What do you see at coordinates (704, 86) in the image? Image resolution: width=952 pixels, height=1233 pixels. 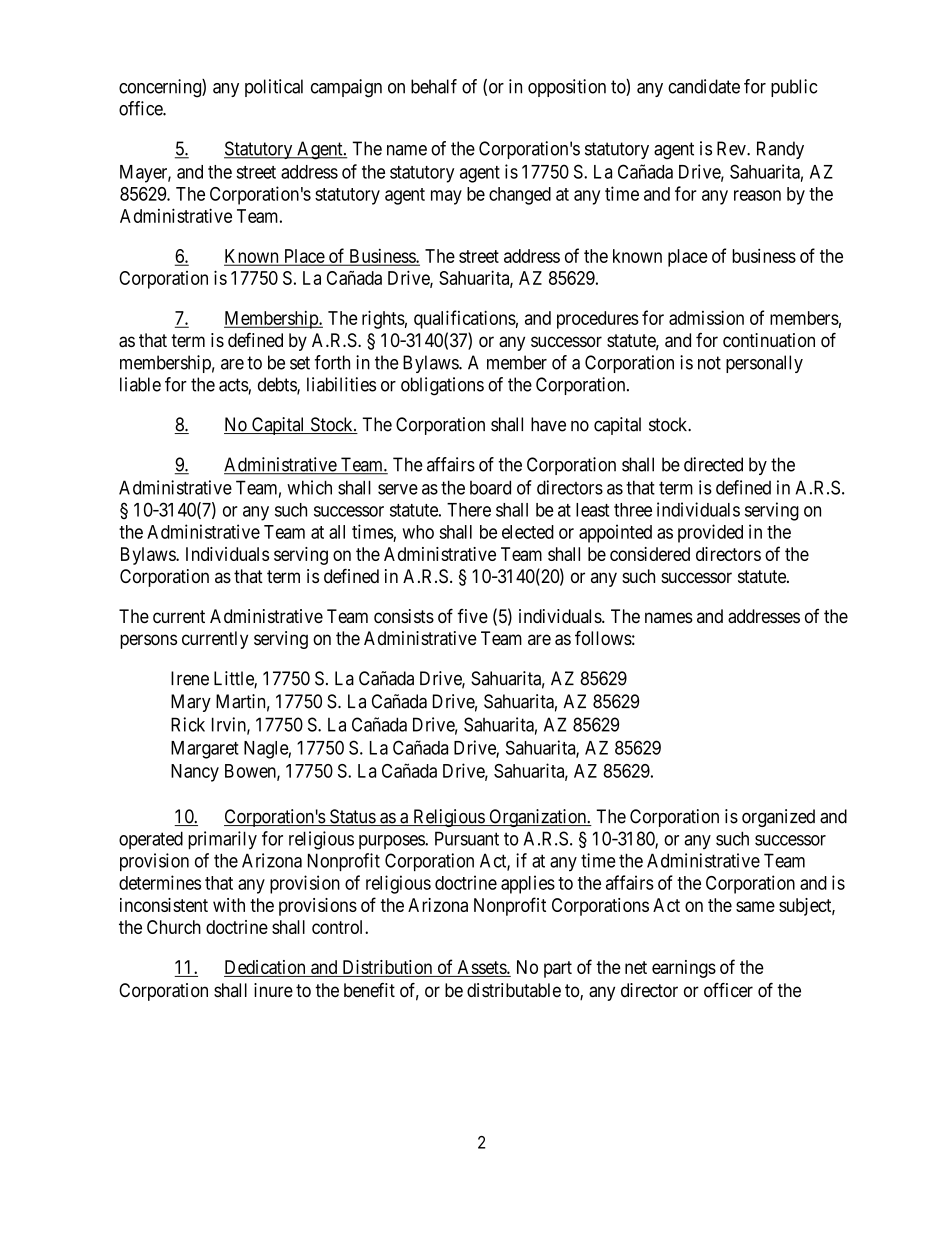 I see `candidate` at bounding box center [704, 86].
